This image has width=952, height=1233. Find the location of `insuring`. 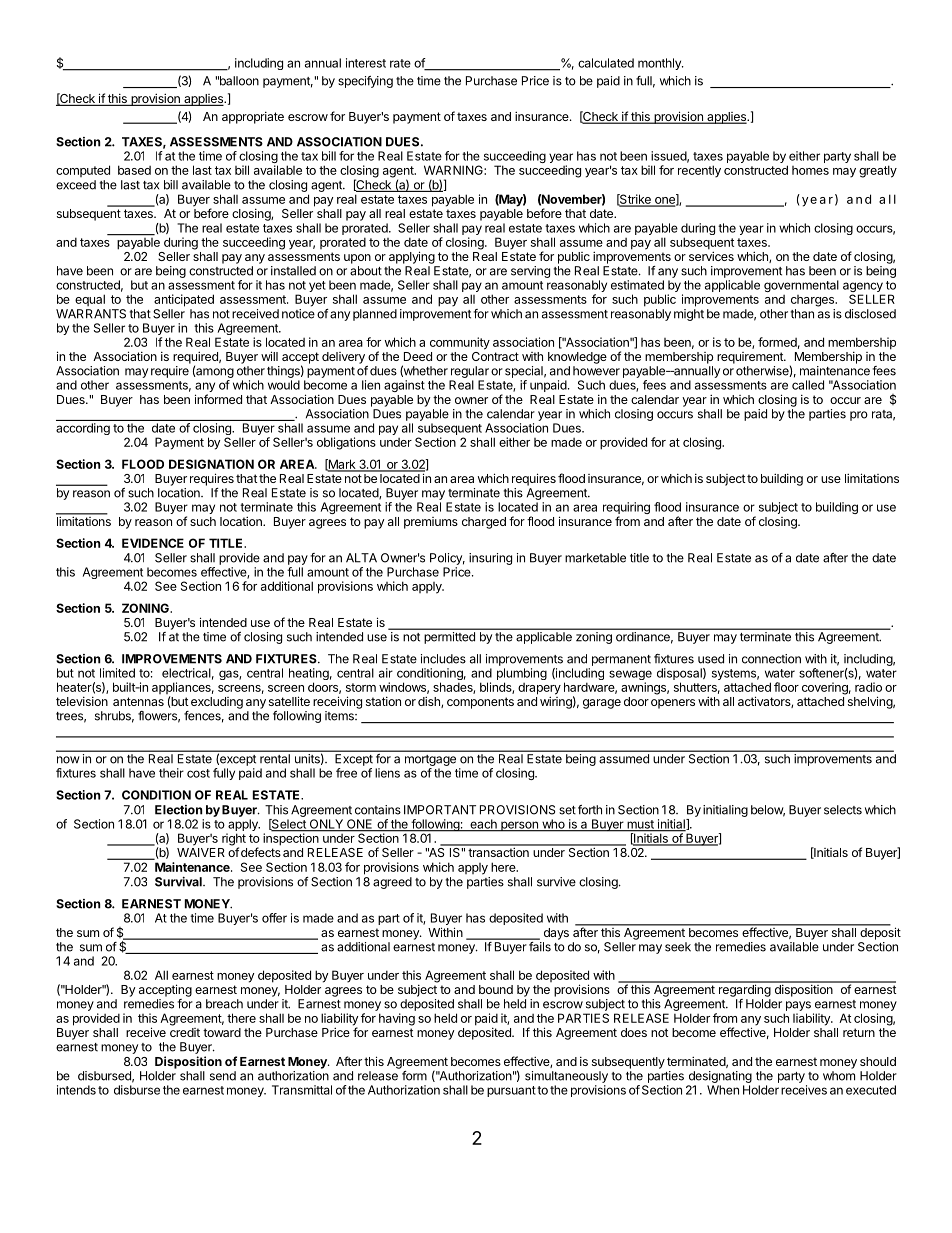

insuring is located at coordinates (490, 559).
